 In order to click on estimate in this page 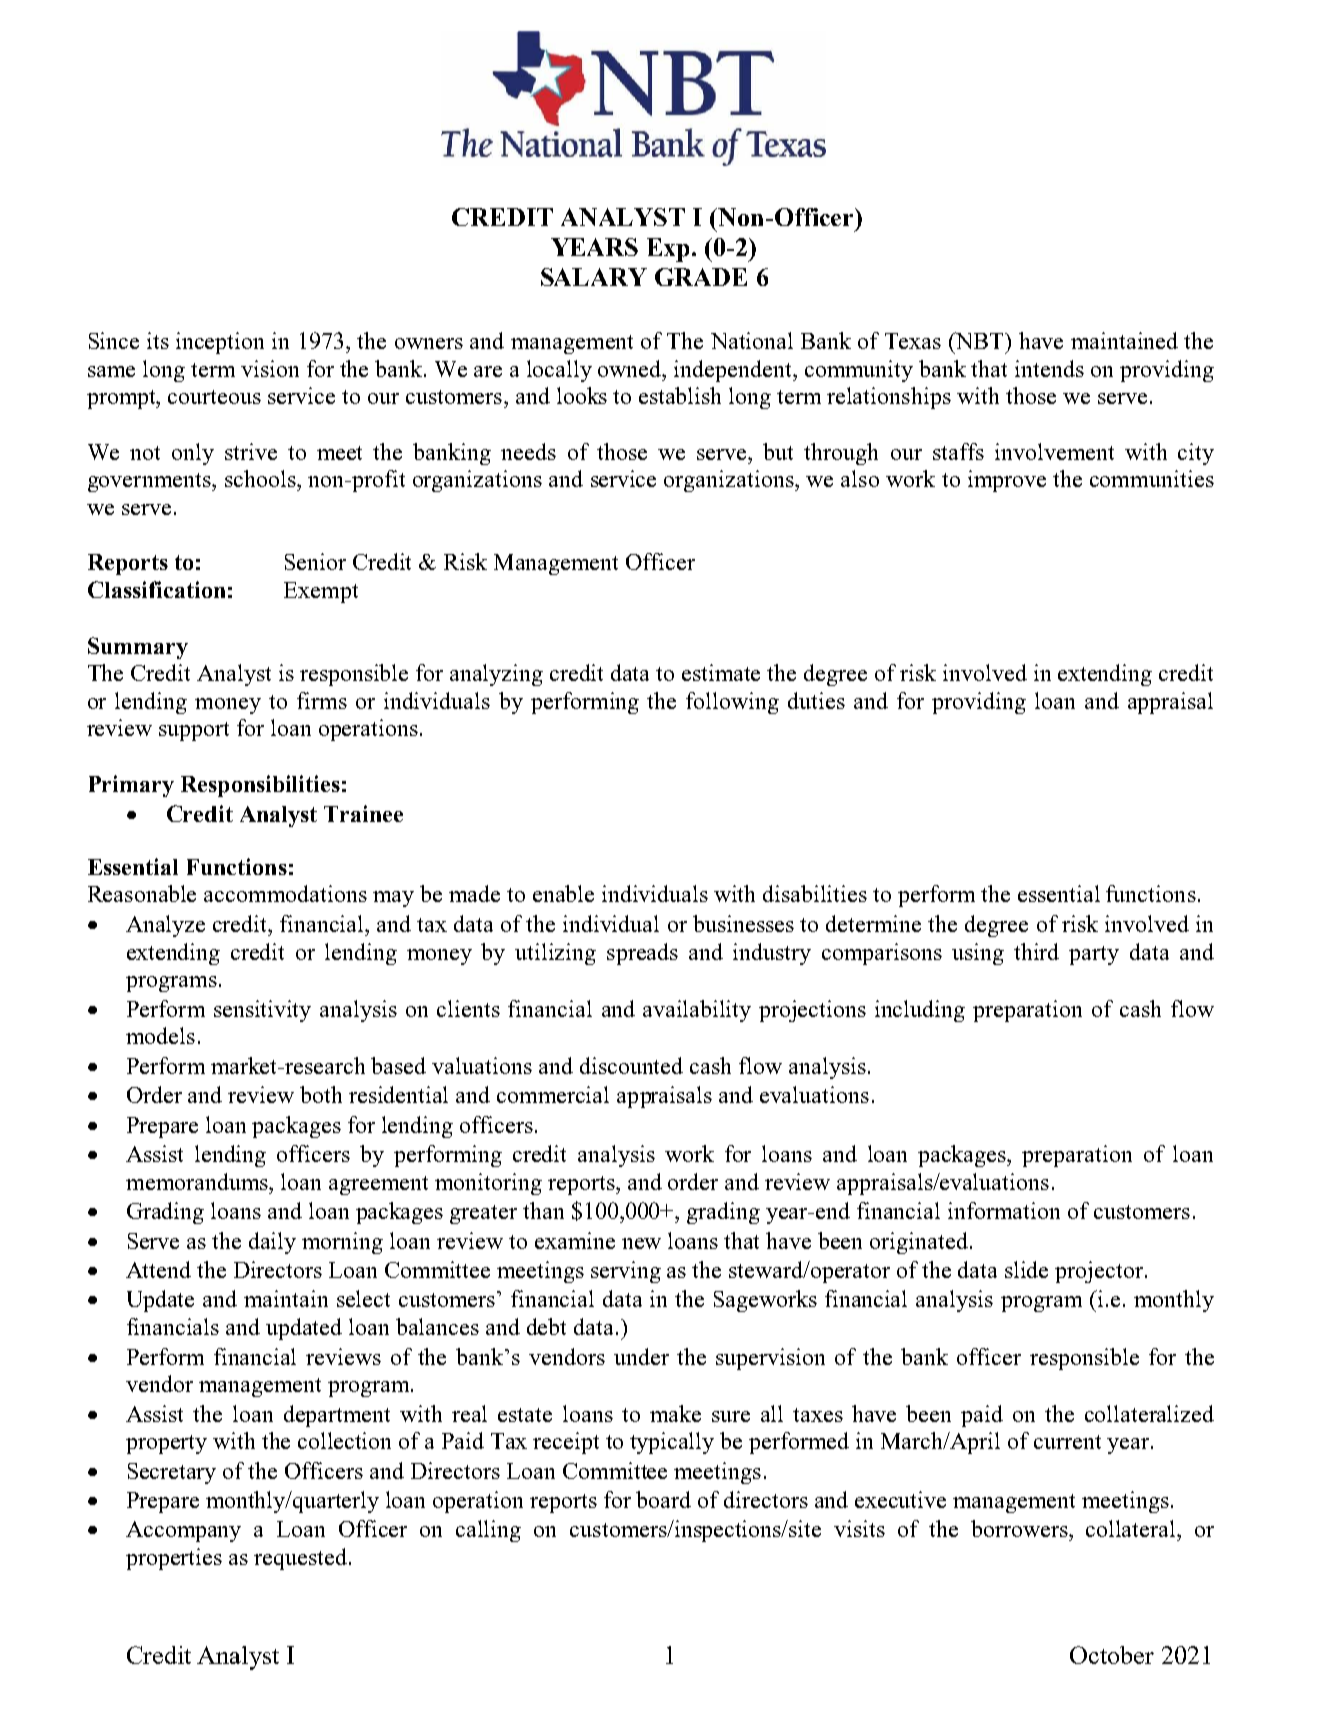, I will do `click(721, 672)`.
